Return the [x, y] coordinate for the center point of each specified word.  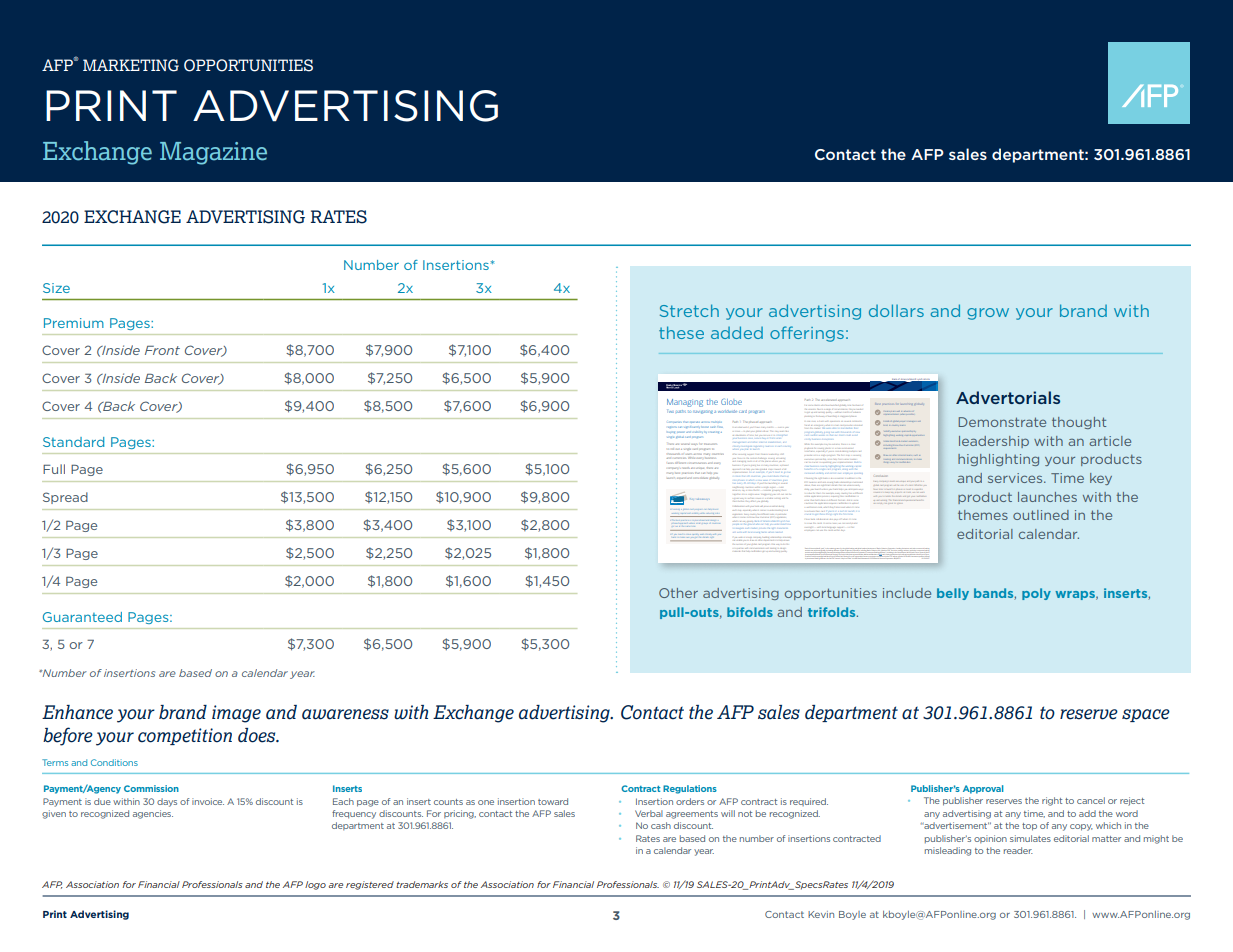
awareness [345, 714]
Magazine [213, 153]
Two [671, 412]
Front [162, 350]
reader [1018, 850]
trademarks [422, 884]
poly [1036, 594]
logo [315, 885]
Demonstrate [1002, 422]
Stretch [689, 310]
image [236, 714]
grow [988, 314]
